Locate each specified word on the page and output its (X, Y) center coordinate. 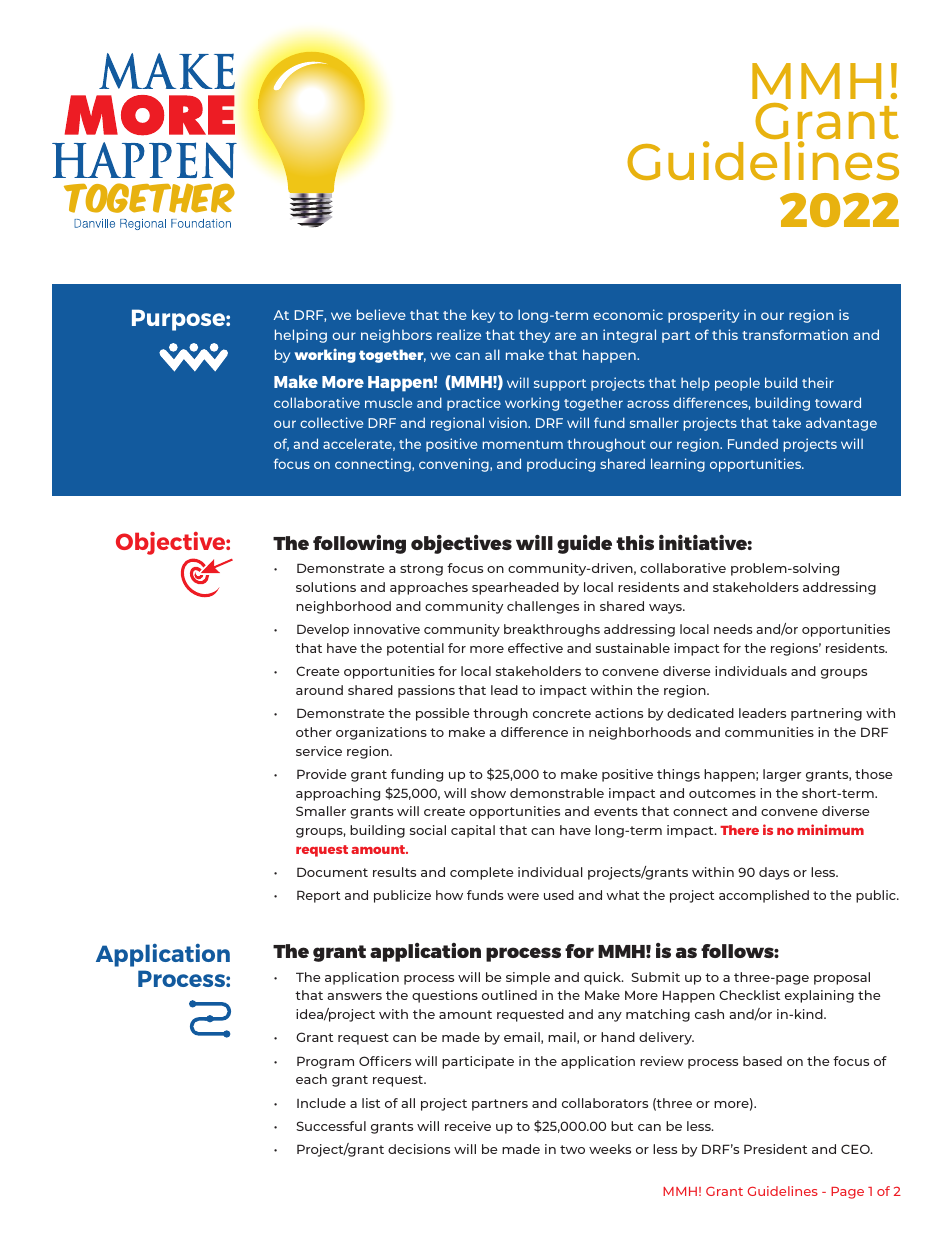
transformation (795, 334)
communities (769, 732)
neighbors (396, 336)
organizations (381, 733)
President (775, 1149)
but (622, 1126)
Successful (331, 1126)
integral (629, 336)
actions (619, 713)
